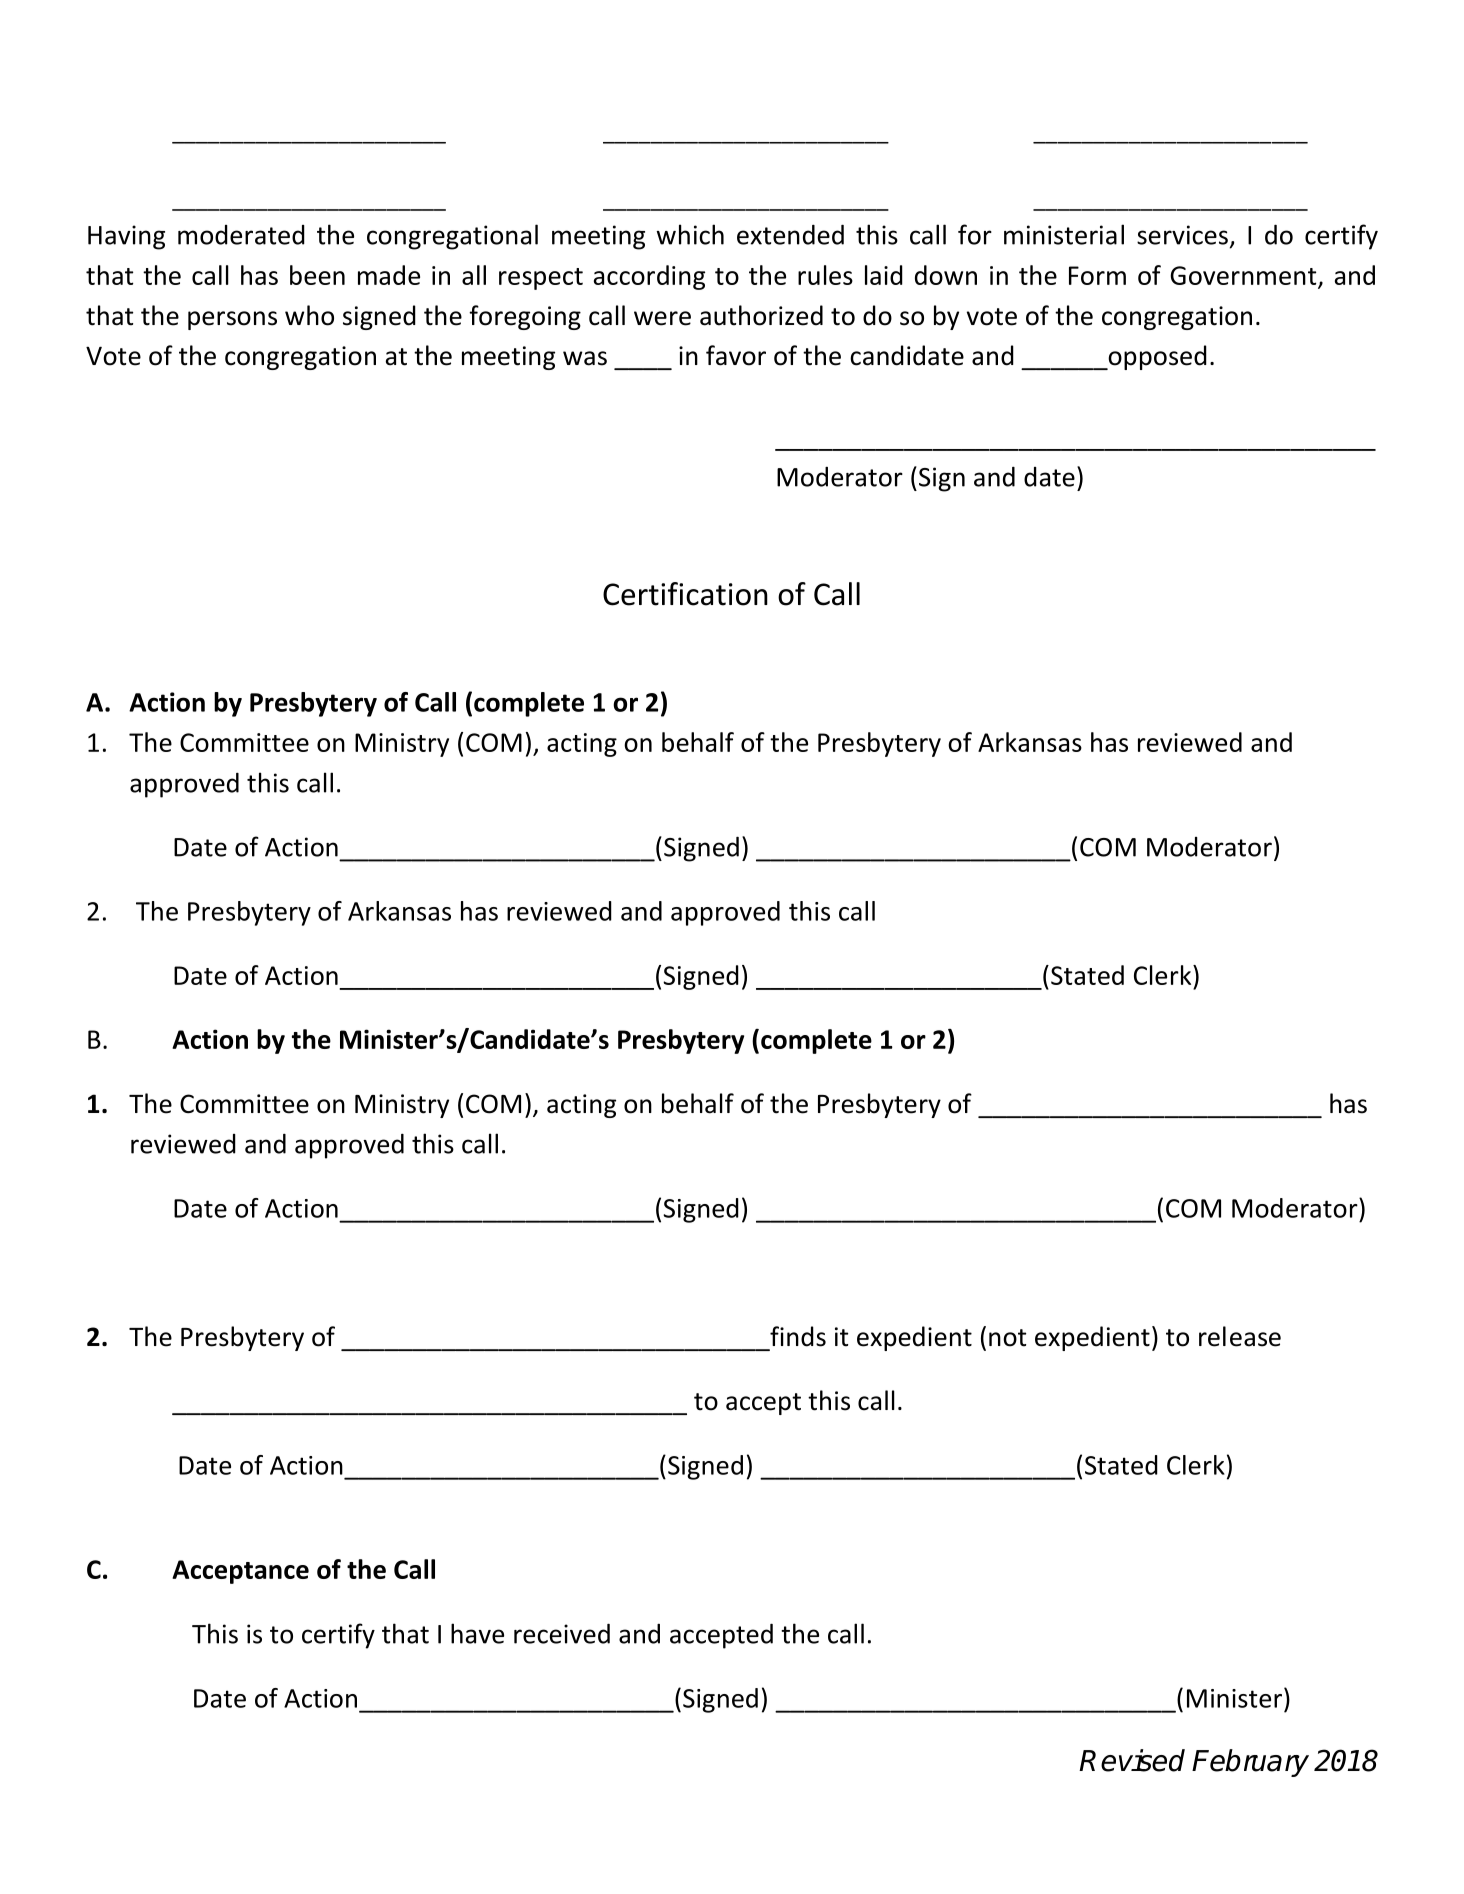 The height and width of the document is (1894, 1464). What do you see at coordinates (562, 1633) in the document?
I see `received` at bounding box center [562, 1633].
